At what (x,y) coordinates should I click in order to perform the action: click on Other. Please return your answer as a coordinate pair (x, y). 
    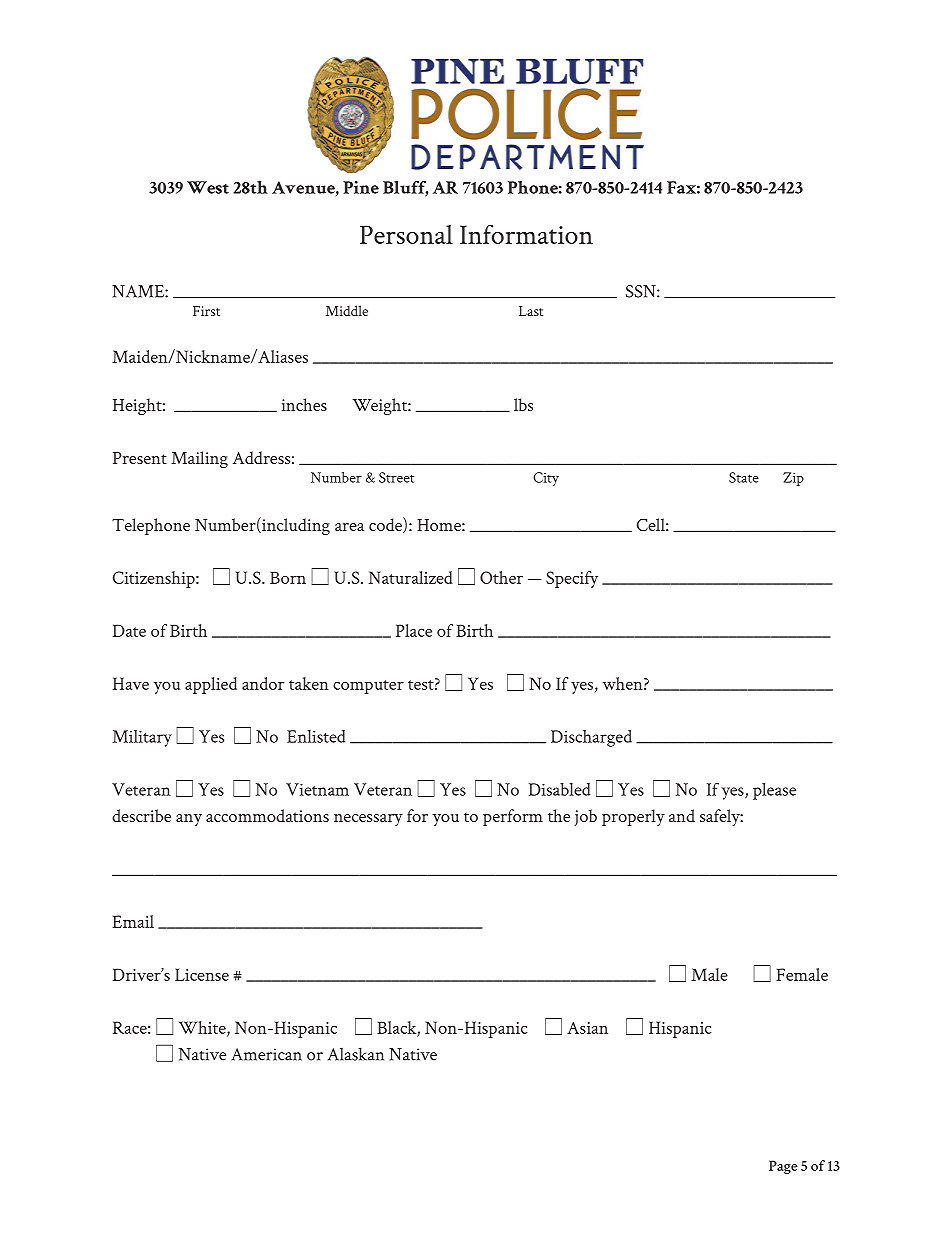
    Looking at the image, I should click on (501, 577).
